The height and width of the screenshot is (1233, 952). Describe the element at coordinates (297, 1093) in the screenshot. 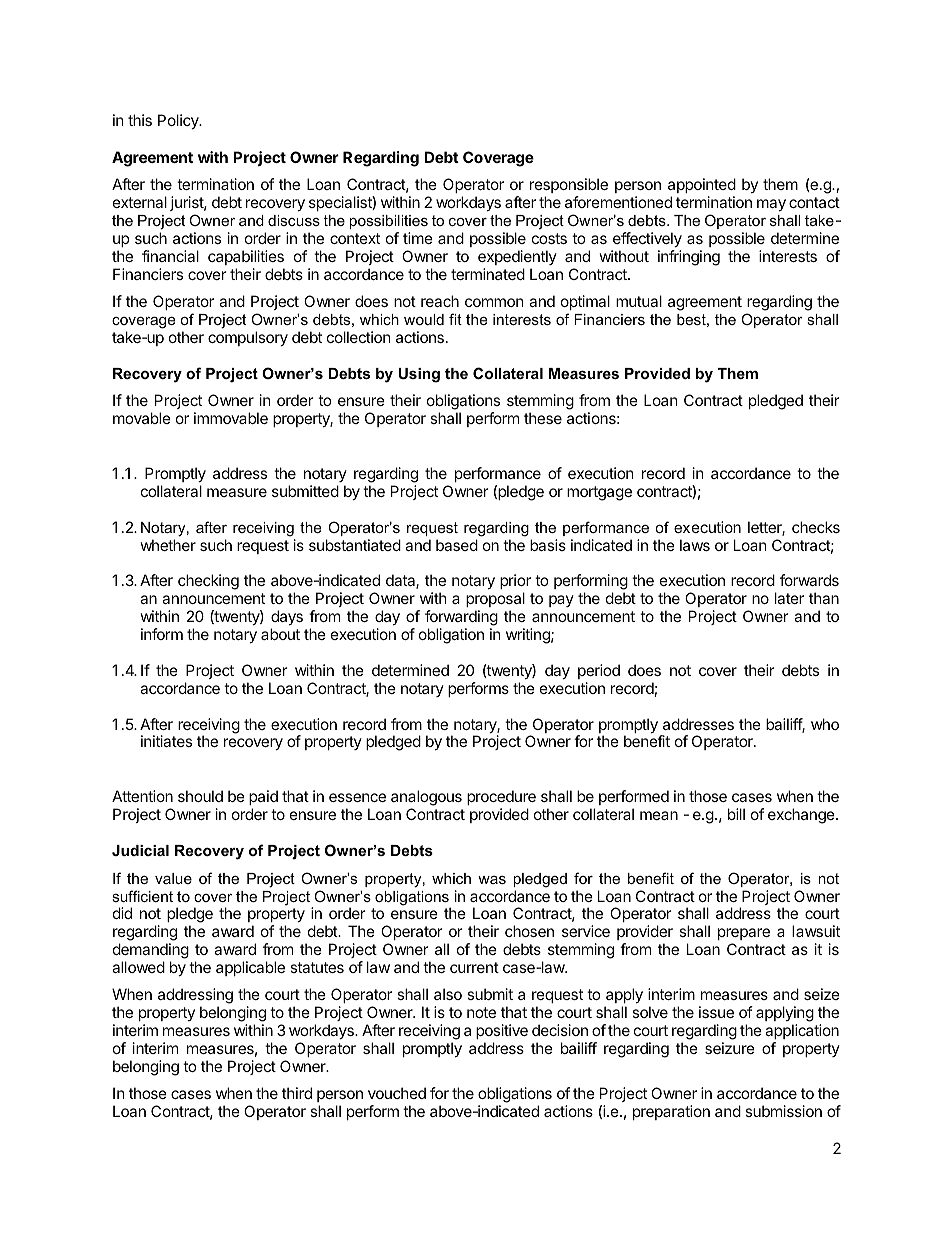

I see `third` at that location.
